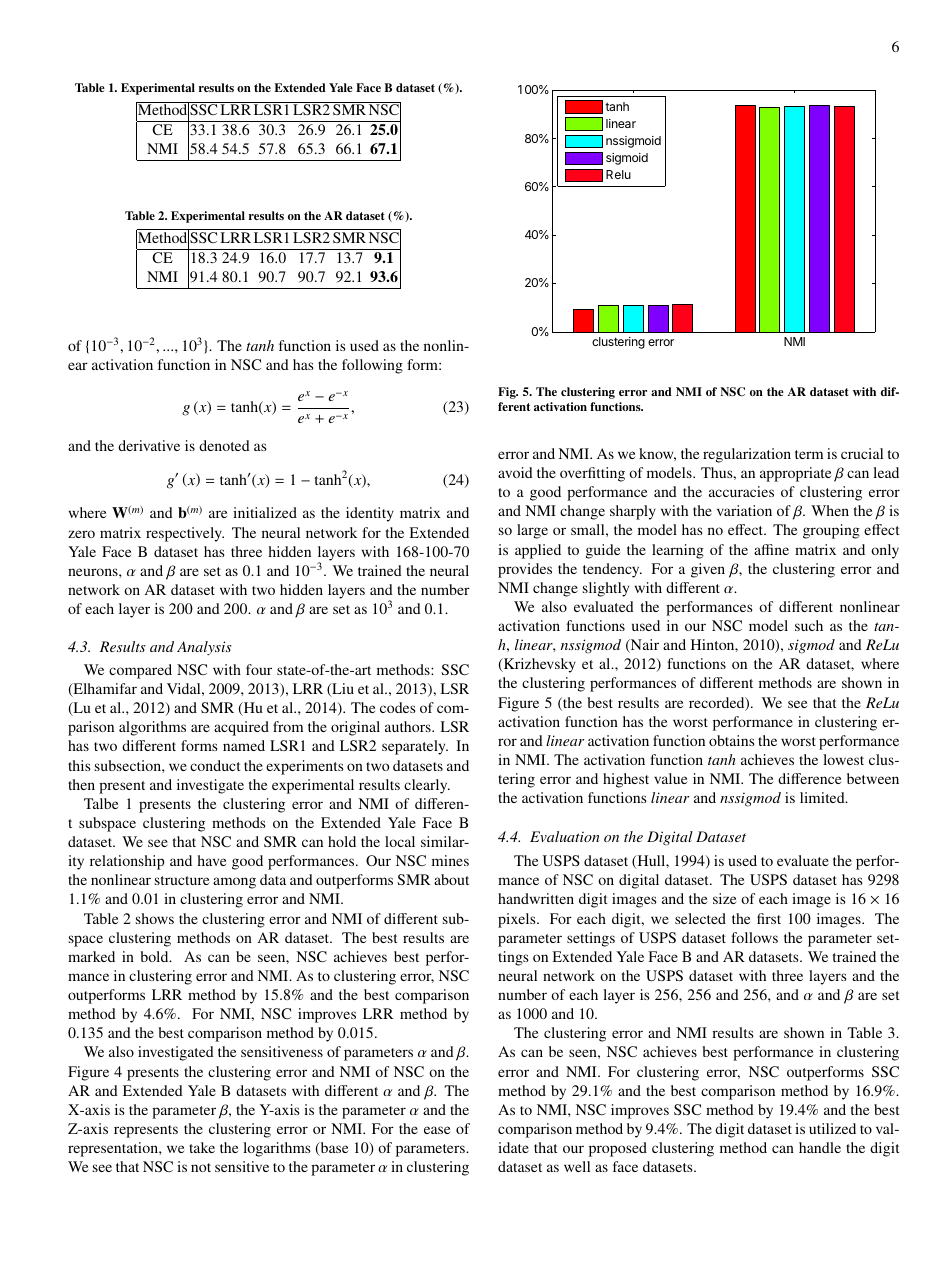 The width and height of the page is (952, 1270). Describe the element at coordinates (427, 786) in the page. I see `clearly` at that location.
